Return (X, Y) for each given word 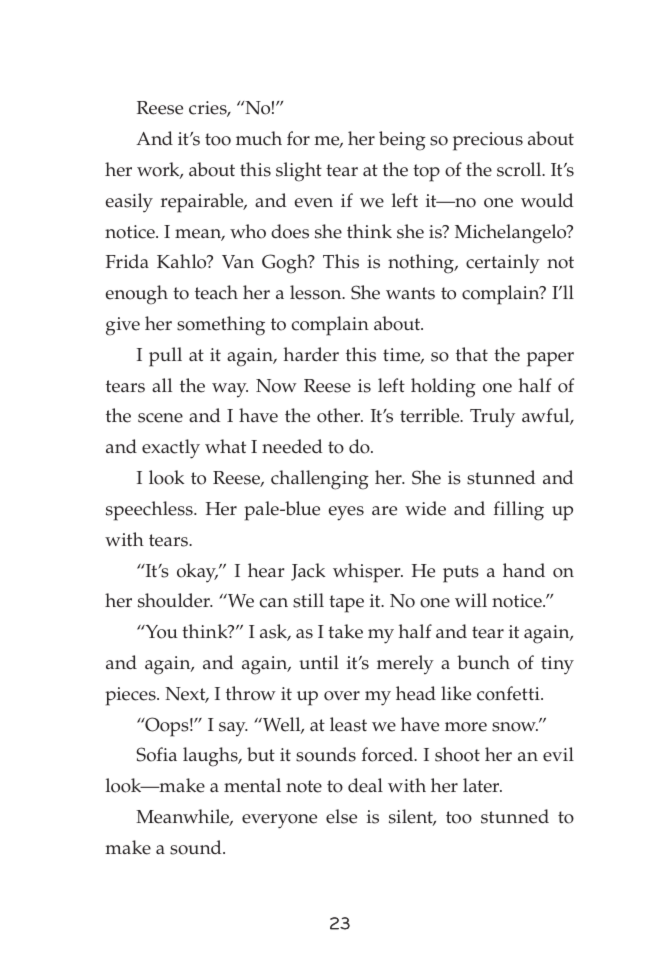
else (341, 816)
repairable (203, 203)
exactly (171, 449)
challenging (320, 480)
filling (519, 511)
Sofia (157, 754)
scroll (520, 169)
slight (299, 172)
